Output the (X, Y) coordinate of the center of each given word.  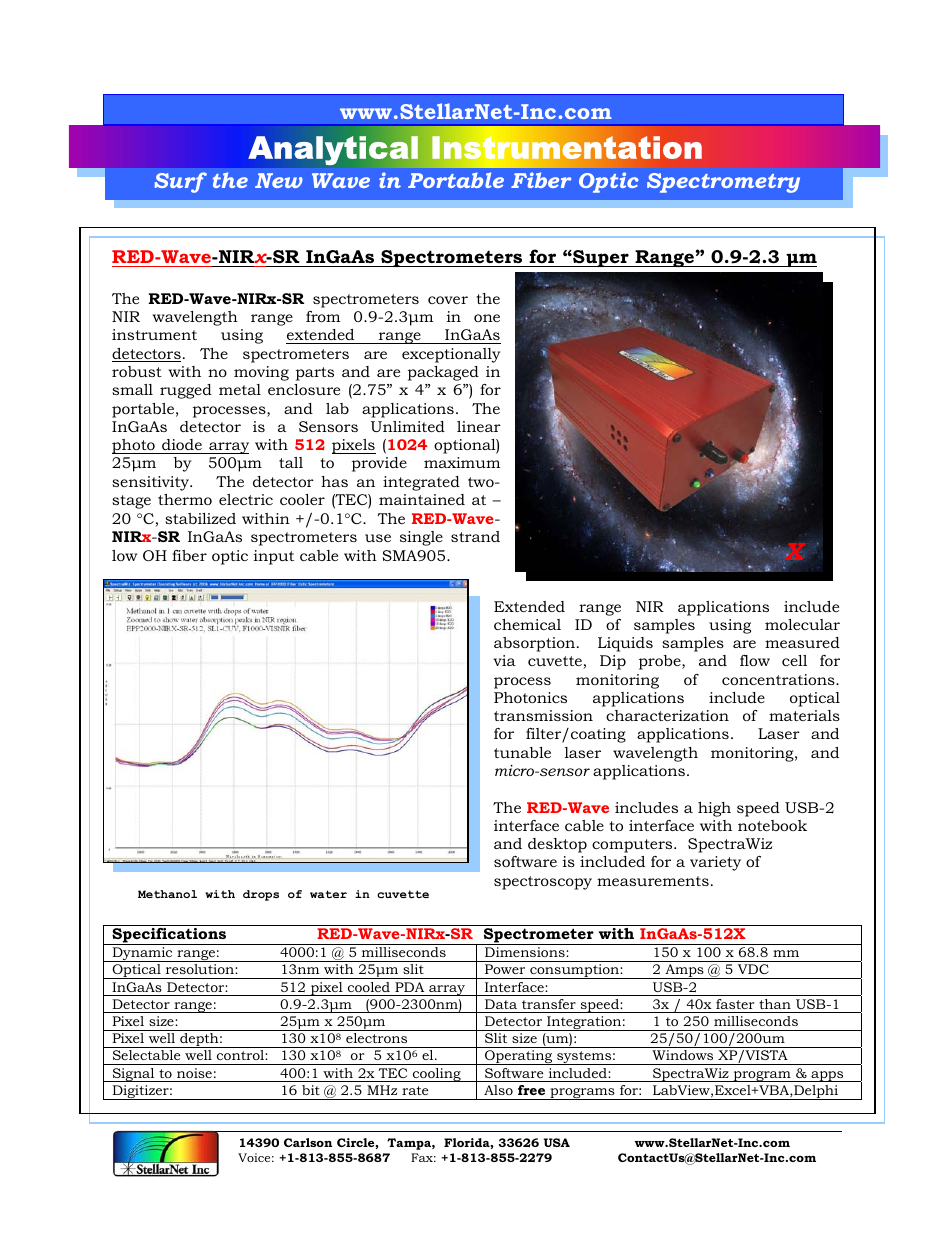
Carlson (308, 1142)
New (279, 180)
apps (827, 1076)
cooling (437, 1075)
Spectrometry (723, 183)
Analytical (333, 150)
